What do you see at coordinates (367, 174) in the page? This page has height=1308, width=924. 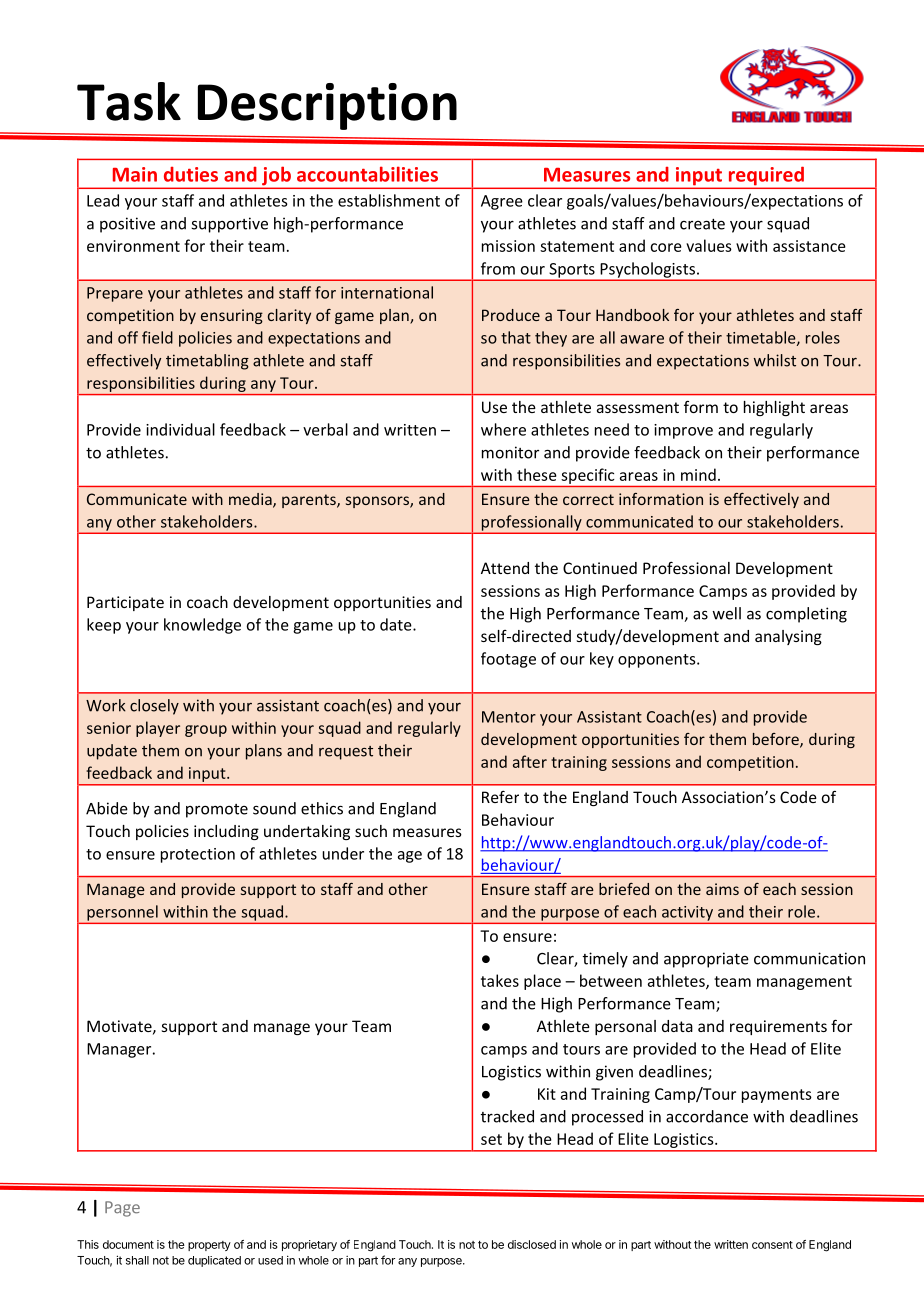 I see `accountabilities` at bounding box center [367, 174].
